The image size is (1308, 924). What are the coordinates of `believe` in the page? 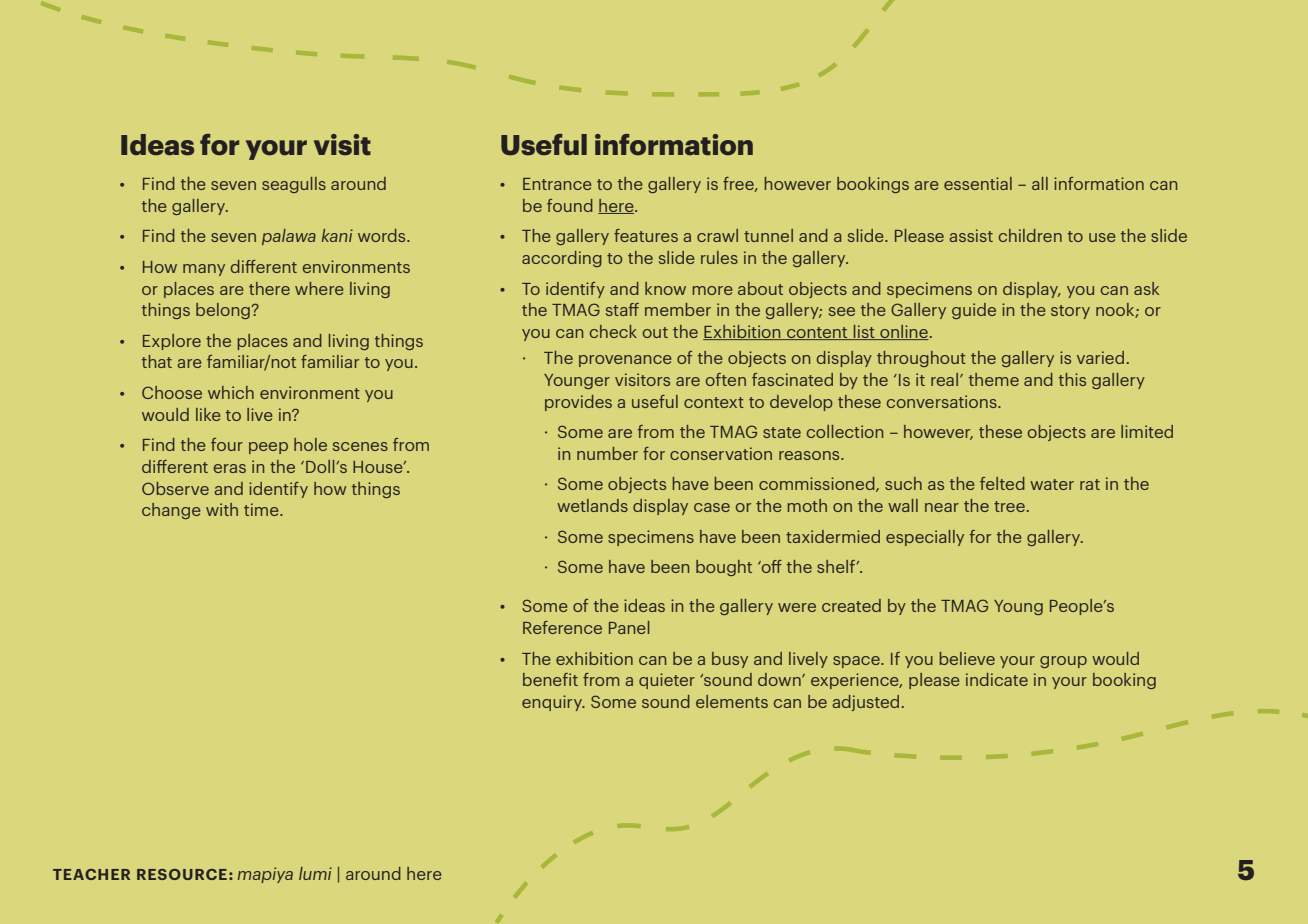 It's located at (967, 658).
